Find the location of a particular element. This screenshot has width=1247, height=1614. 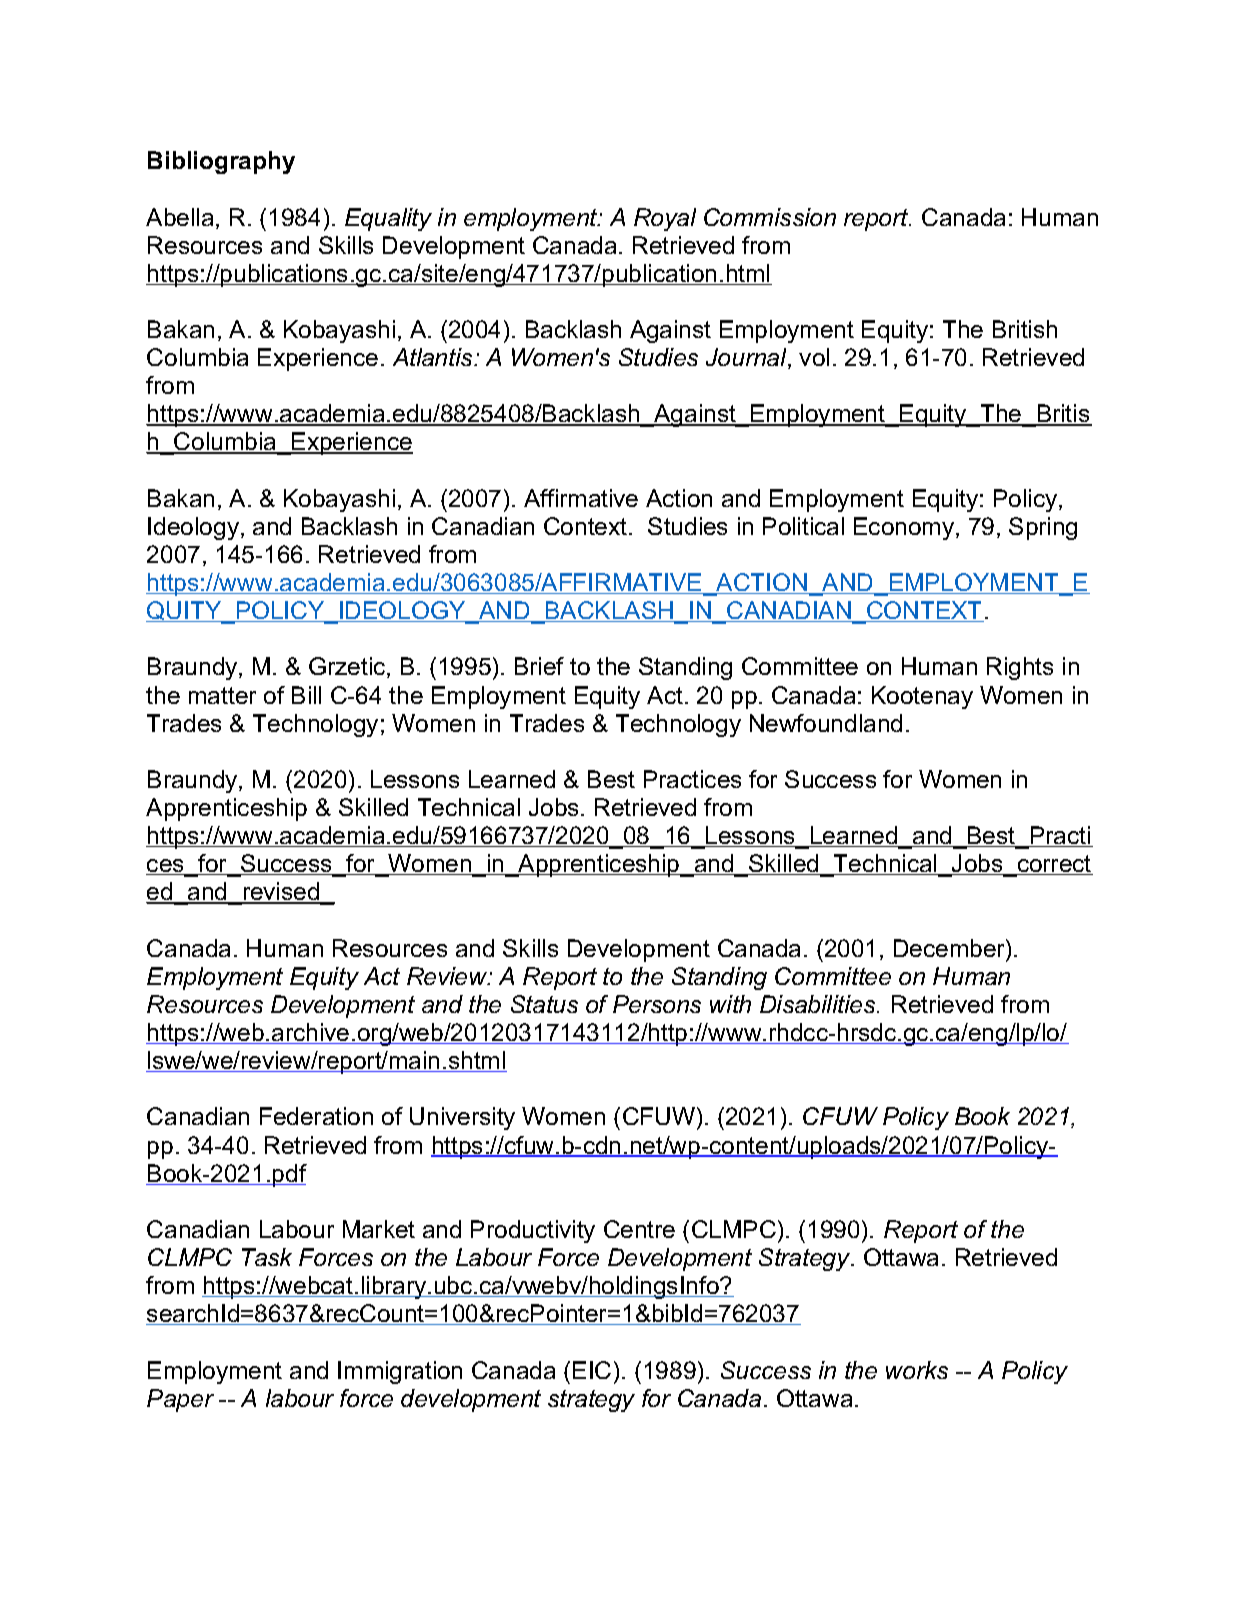

Royal is located at coordinates (665, 219).
